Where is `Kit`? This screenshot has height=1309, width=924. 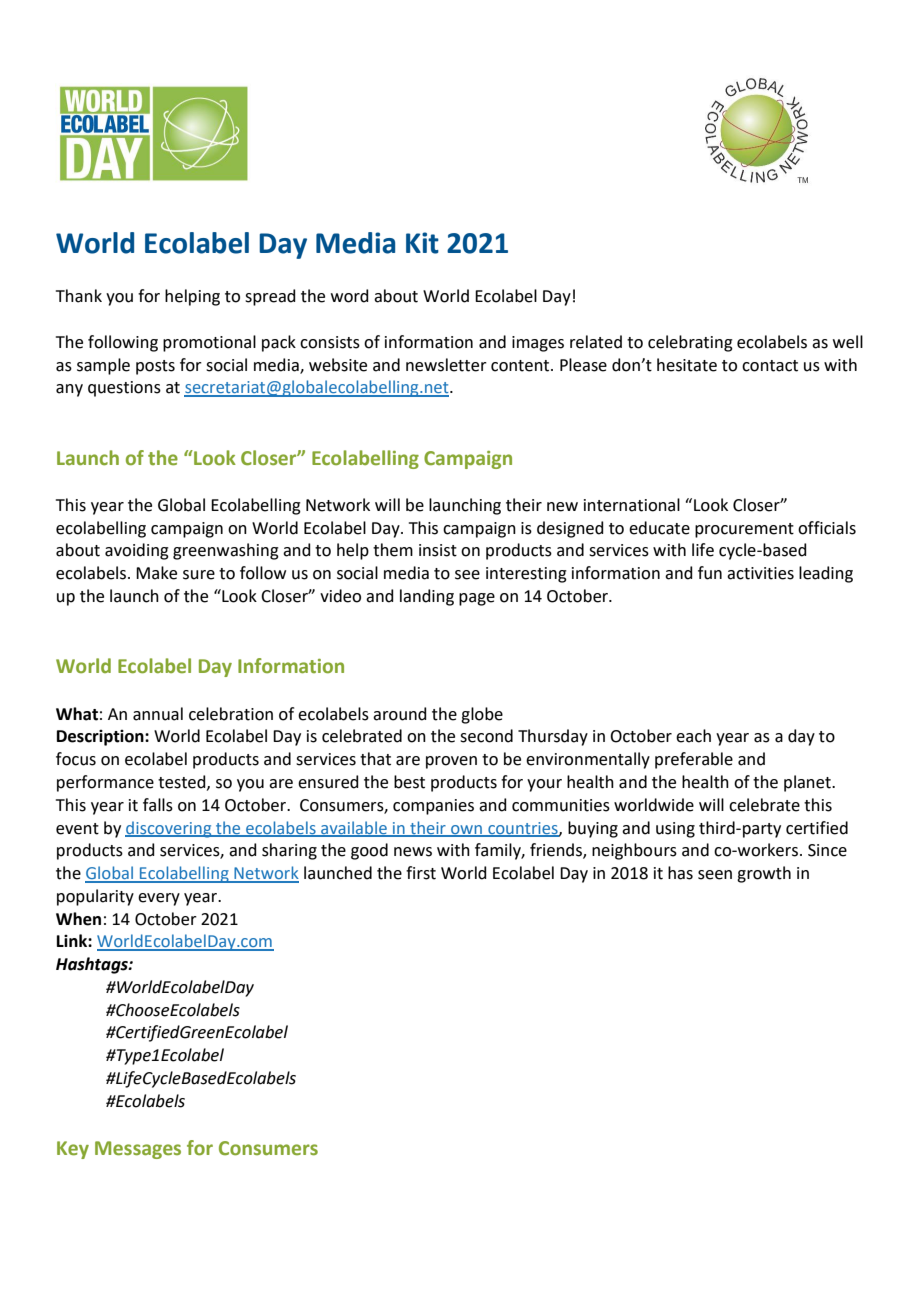 Kit is located at coordinates (422, 243).
